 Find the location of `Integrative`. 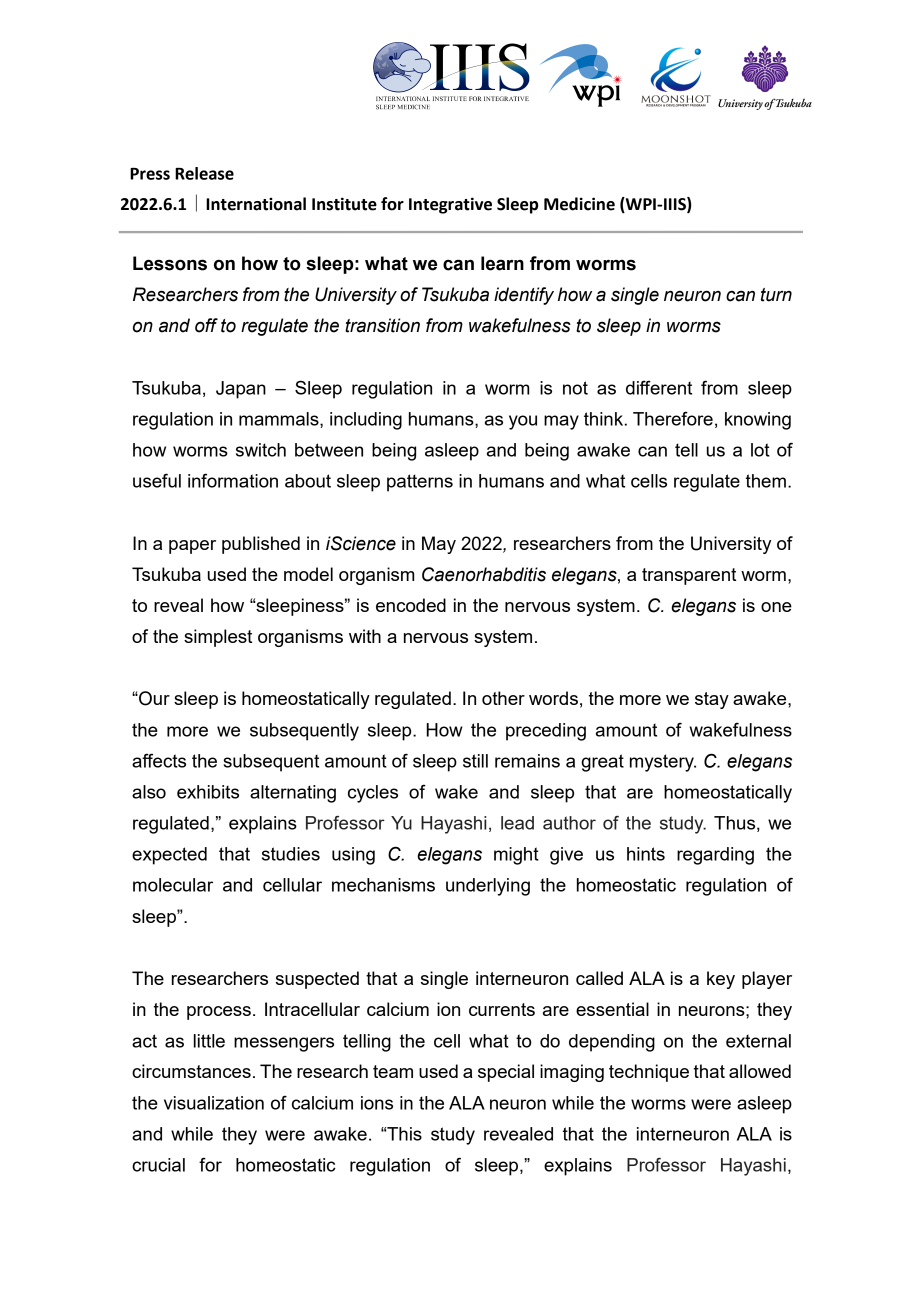

Integrative is located at coordinates (450, 205).
